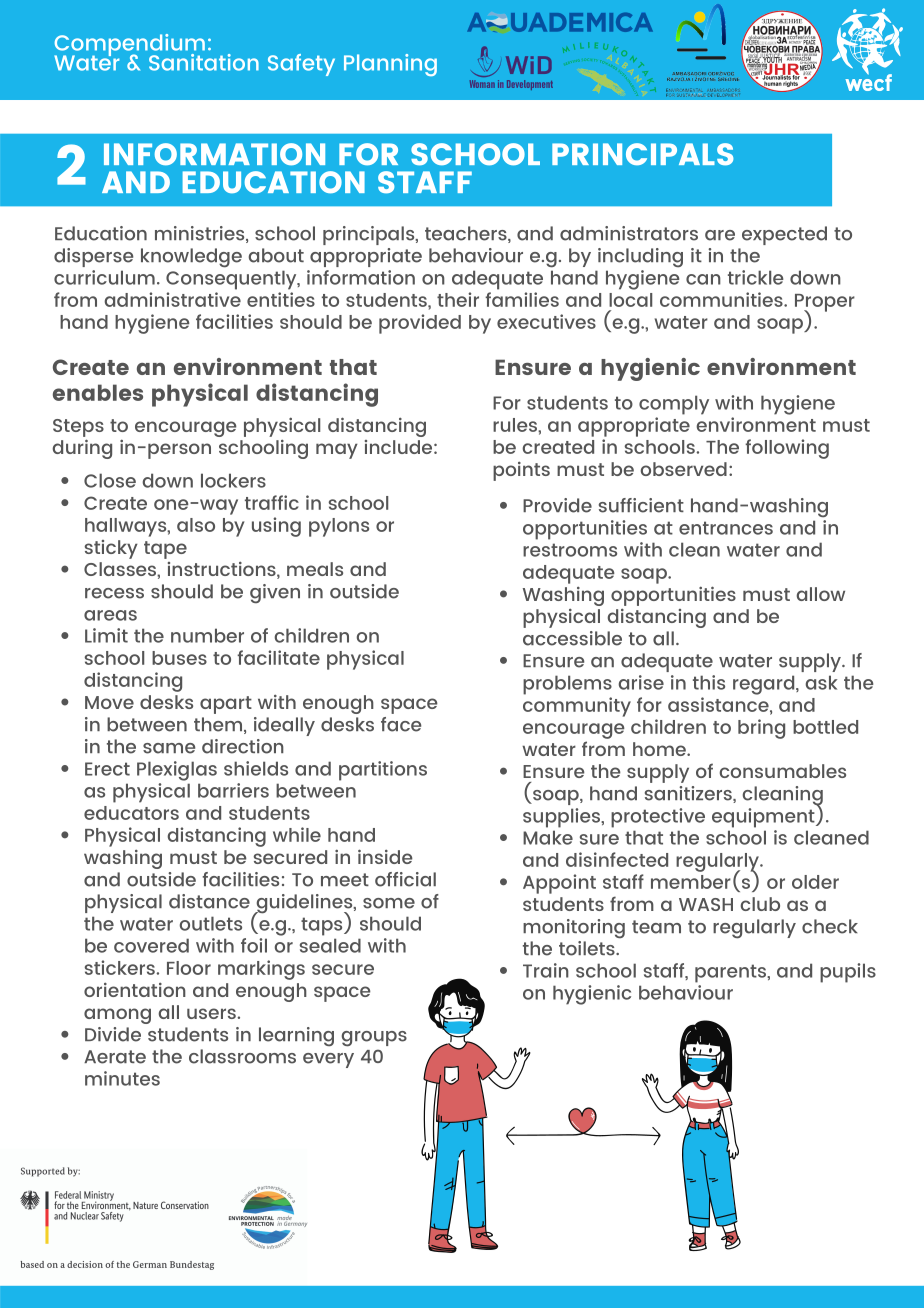 This screenshot has height=1308, width=924. I want to click on educators, so click(131, 813).
